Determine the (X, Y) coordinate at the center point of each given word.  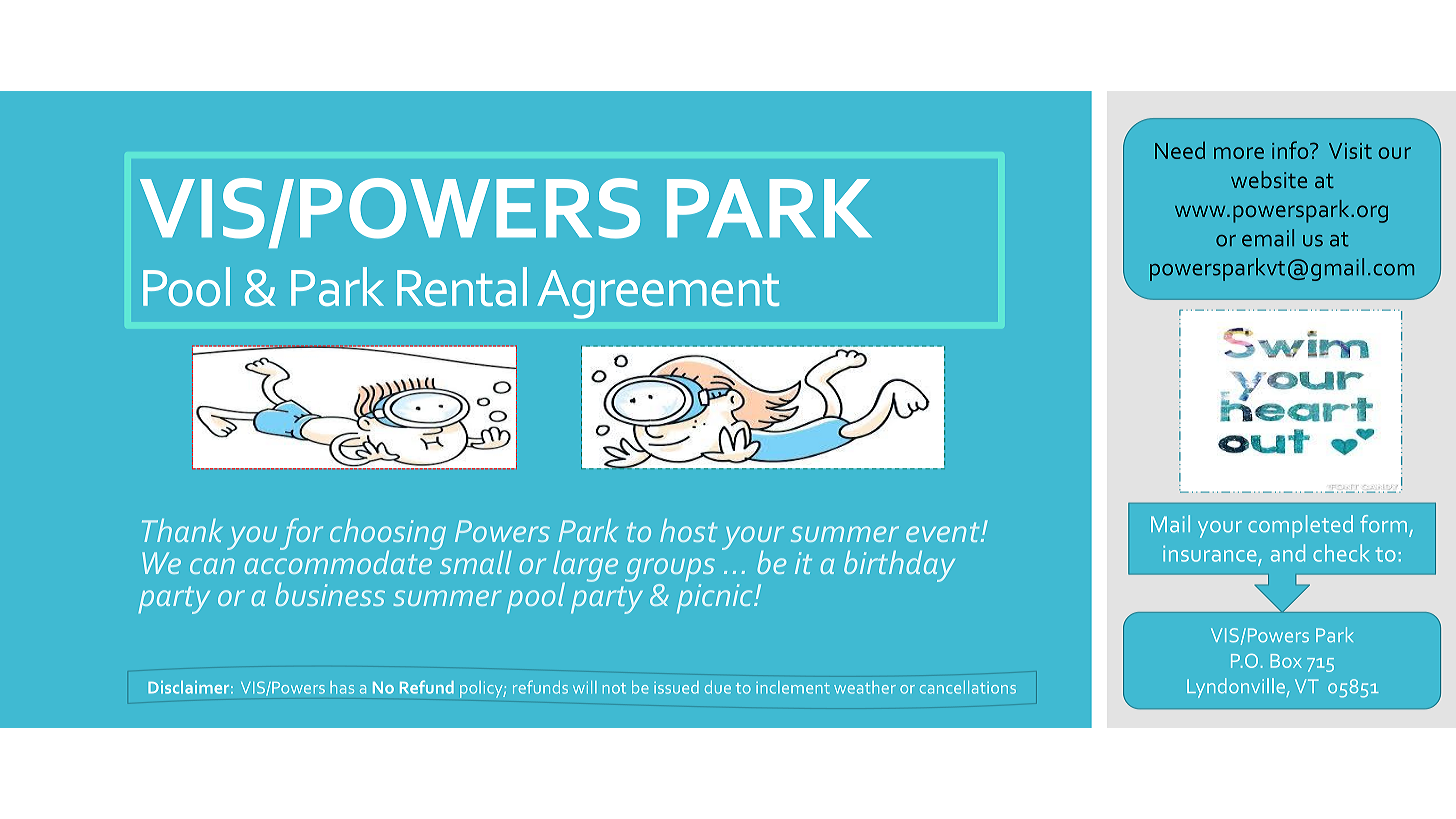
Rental (462, 286)
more (1239, 153)
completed (1300, 526)
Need (1180, 150)
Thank (182, 530)
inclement (793, 687)
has (342, 687)
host (688, 530)
